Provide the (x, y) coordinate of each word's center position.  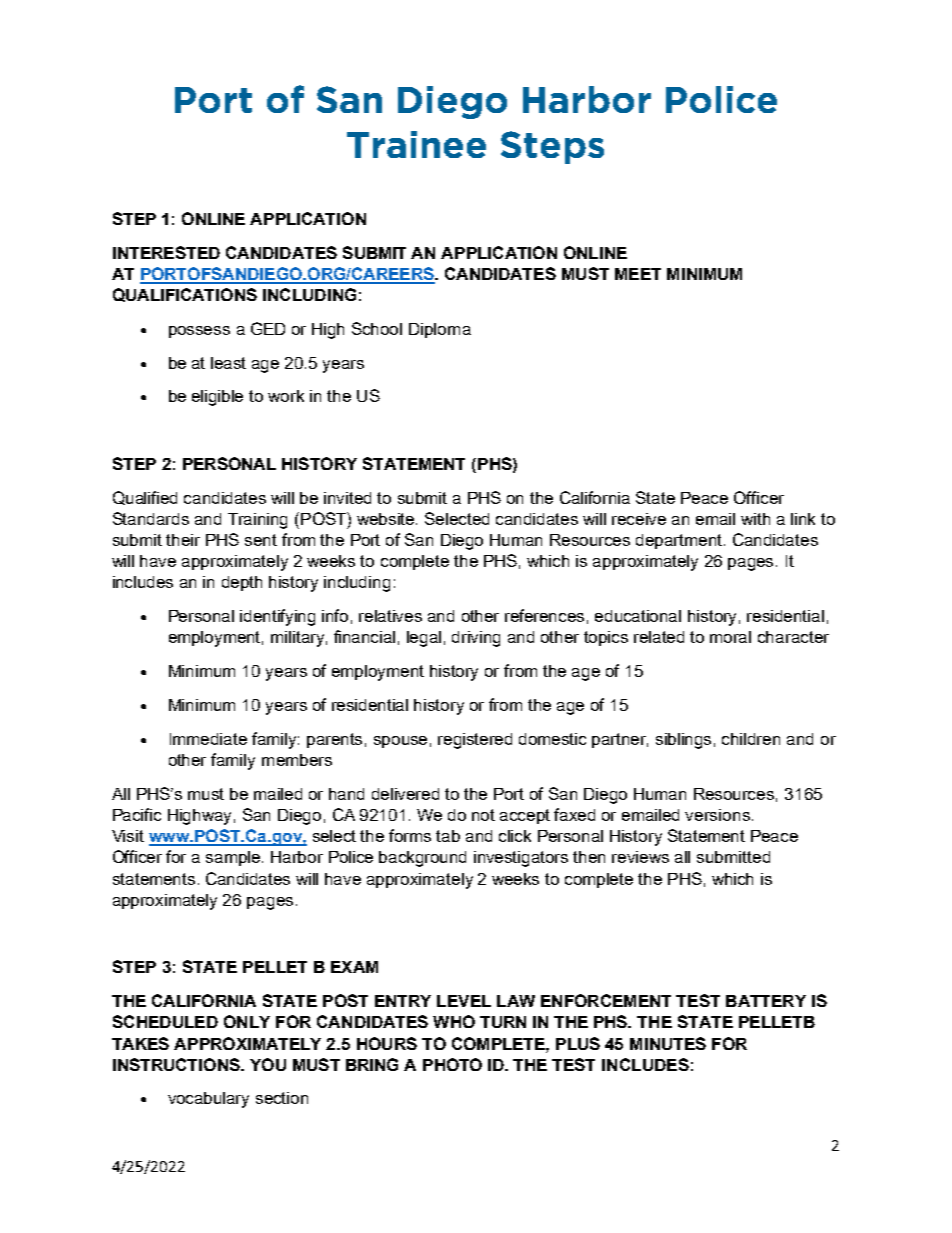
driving (476, 639)
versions (717, 815)
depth (242, 583)
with (755, 519)
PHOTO (452, 1064)
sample (234, 858)
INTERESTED (166, 252)
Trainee (416, 144)
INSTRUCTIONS (177, 1064)
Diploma (440, 330)
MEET (638, 274)
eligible (217, 398)
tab (448, 836)
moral (730, 637)
